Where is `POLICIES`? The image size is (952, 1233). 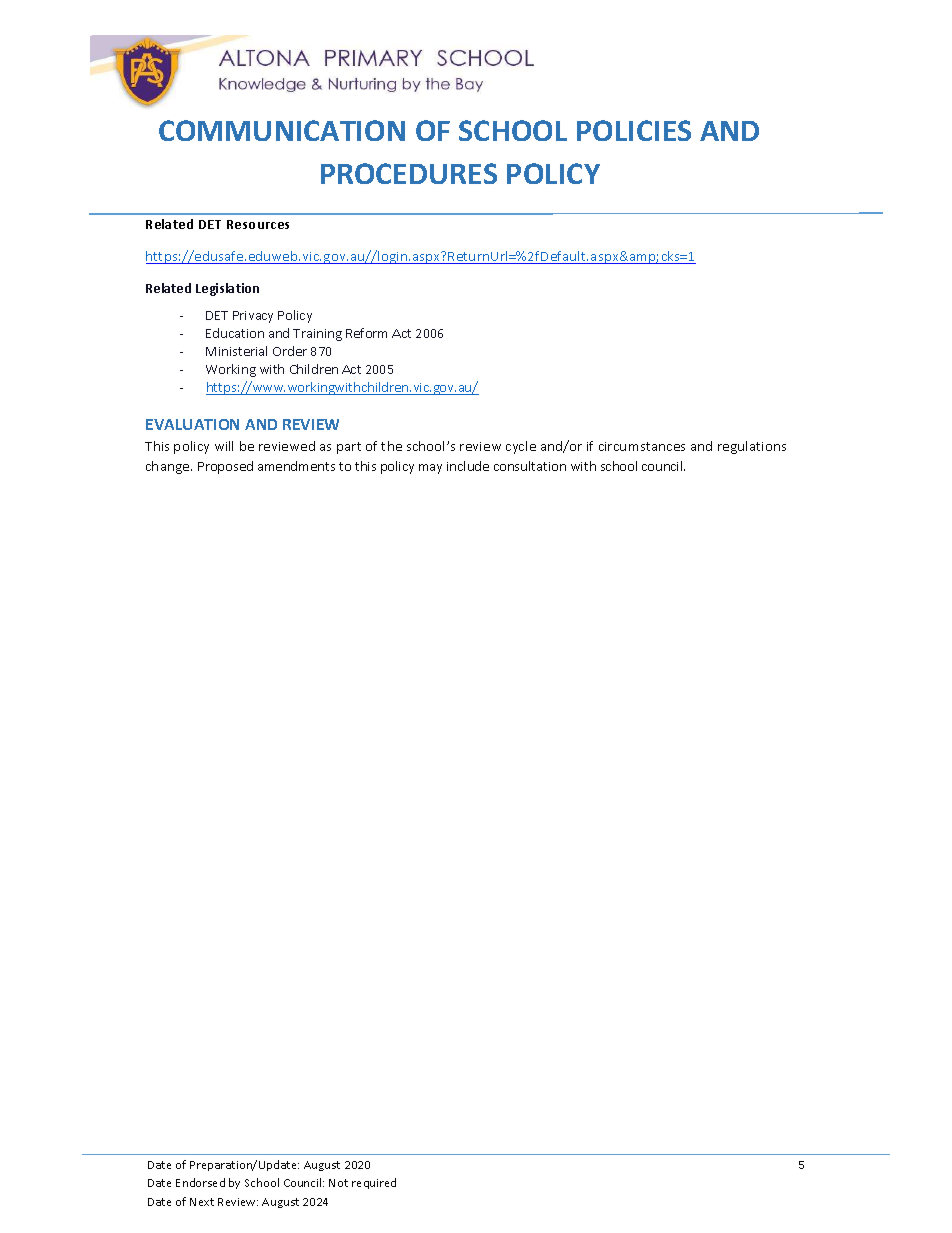
POLICIES is located at coordinates (634, 130).
